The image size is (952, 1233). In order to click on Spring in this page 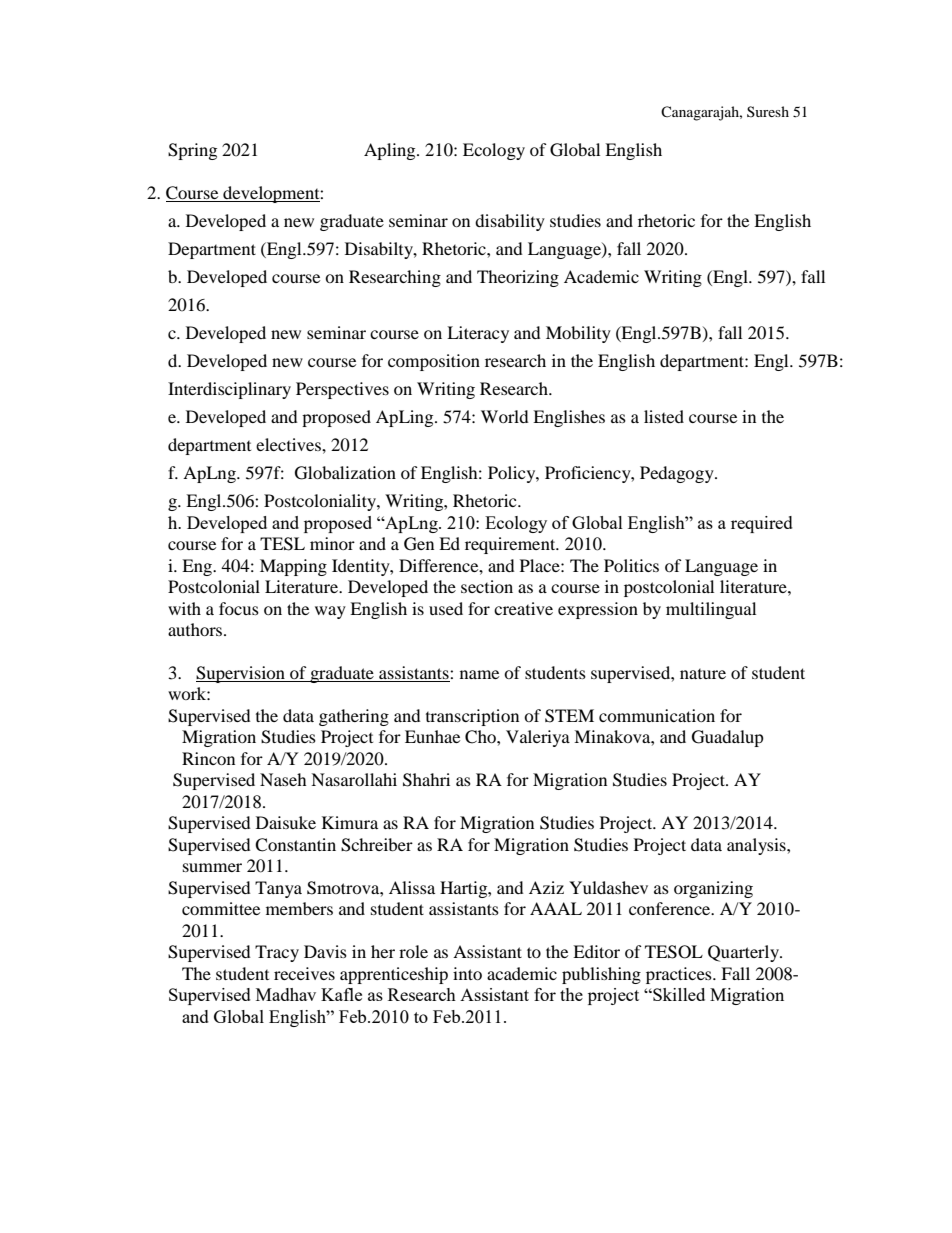, I will do `click(192, 151)`.
